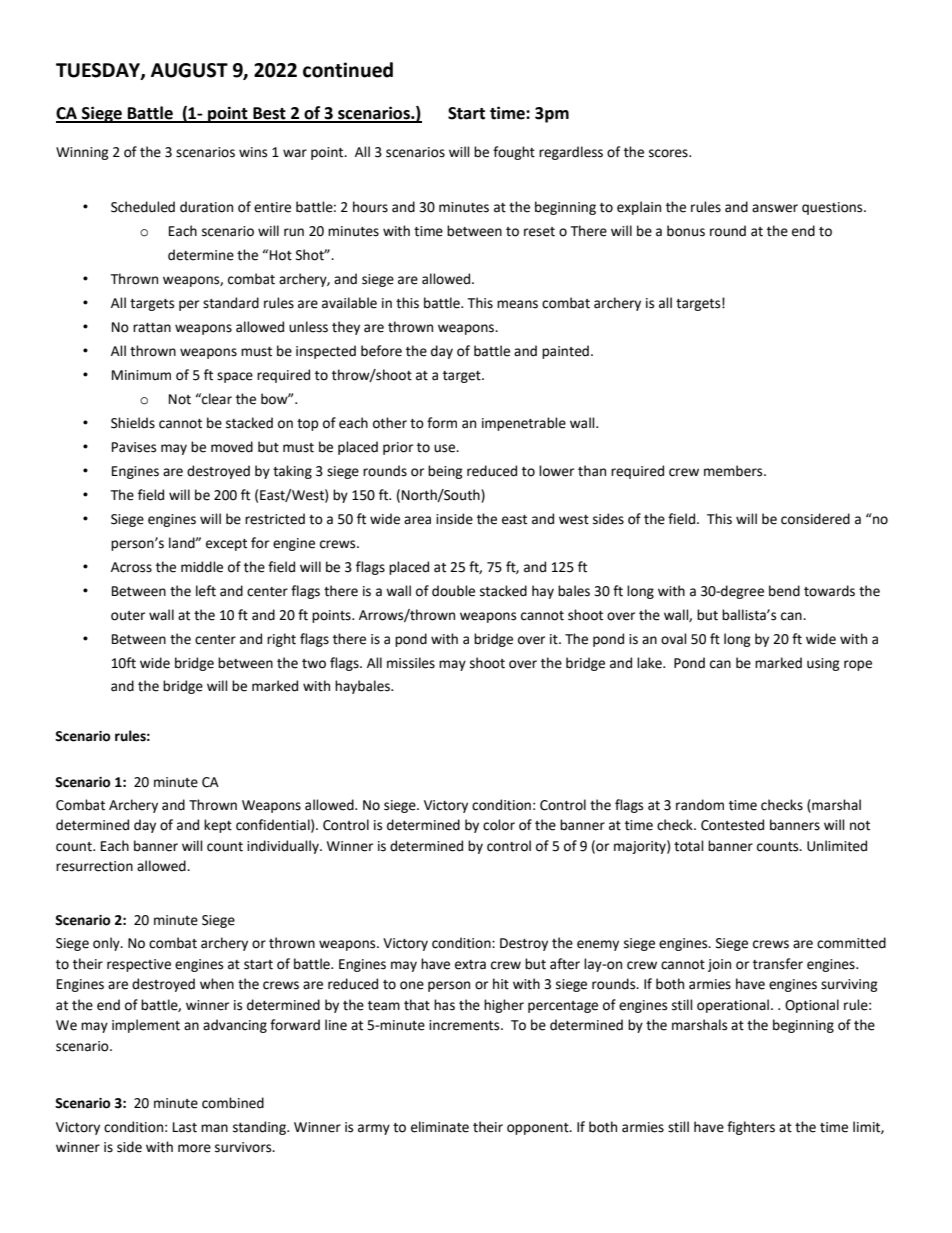  What do you see at coordinates (440, 1127) in the screenshot?
I see `eliminate` at bounding box center [440, 1127].
